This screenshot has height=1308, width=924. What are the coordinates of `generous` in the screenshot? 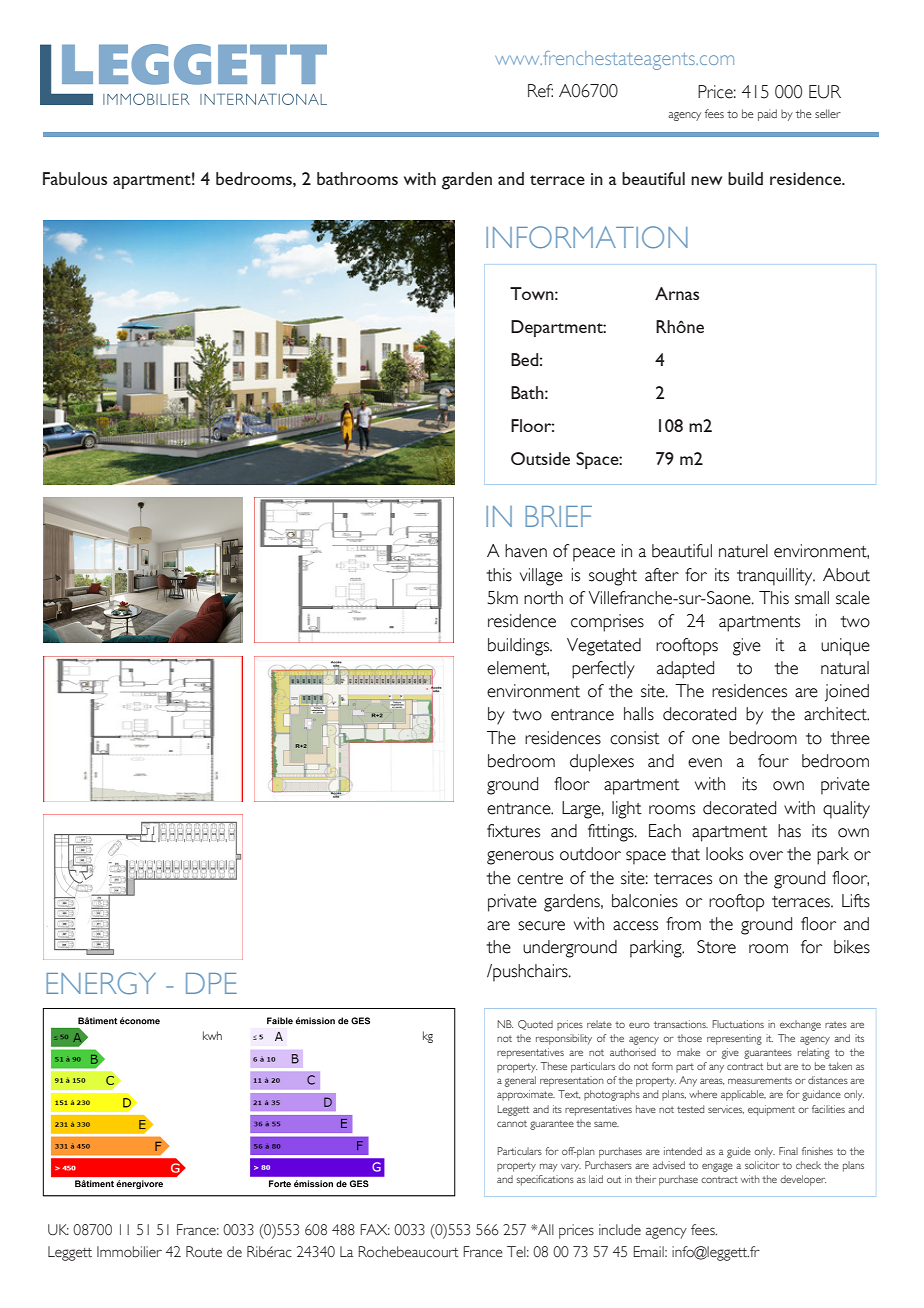 It's located at (520, 858).
